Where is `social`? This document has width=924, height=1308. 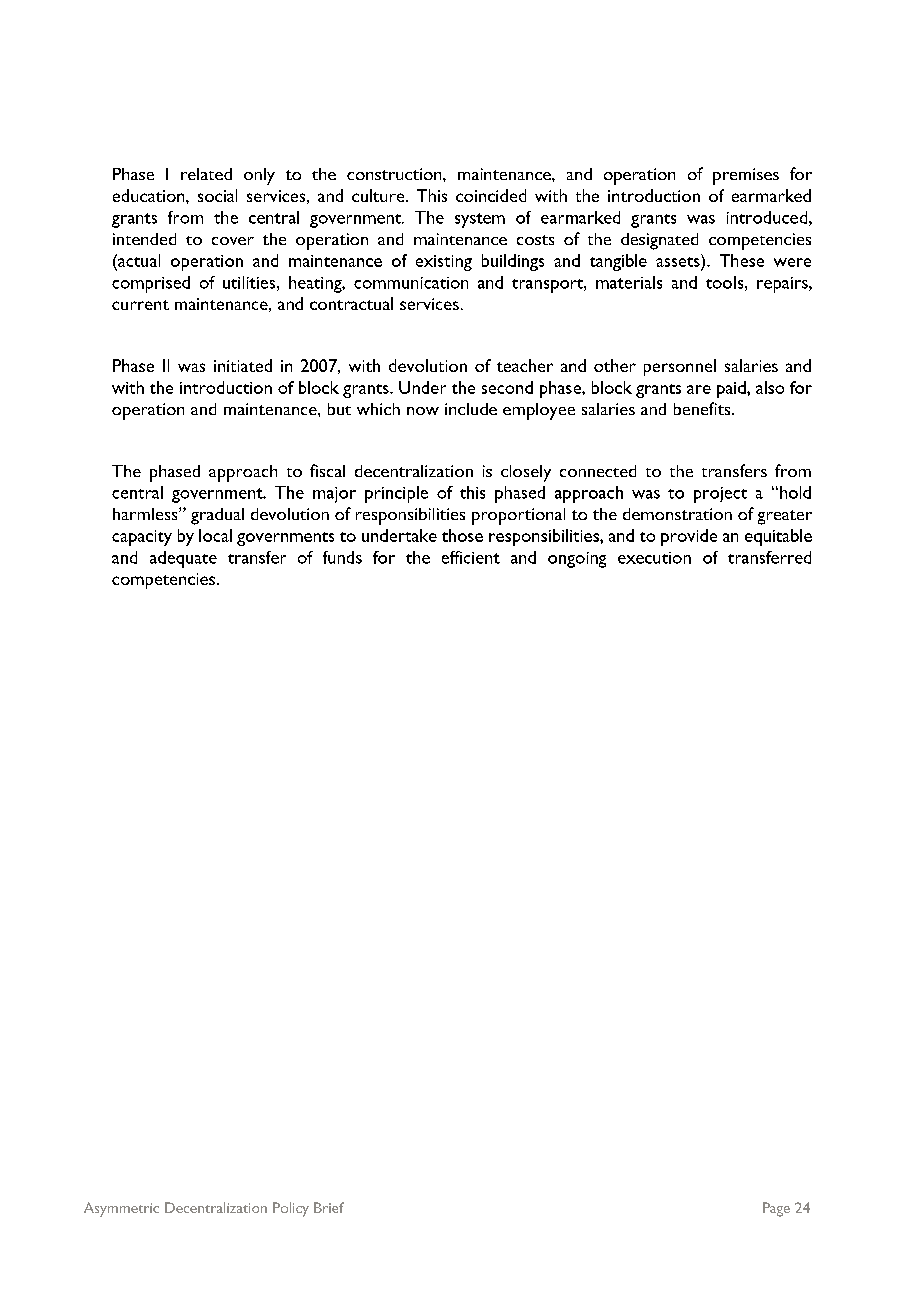
social is located at coordinates (217, 195).
